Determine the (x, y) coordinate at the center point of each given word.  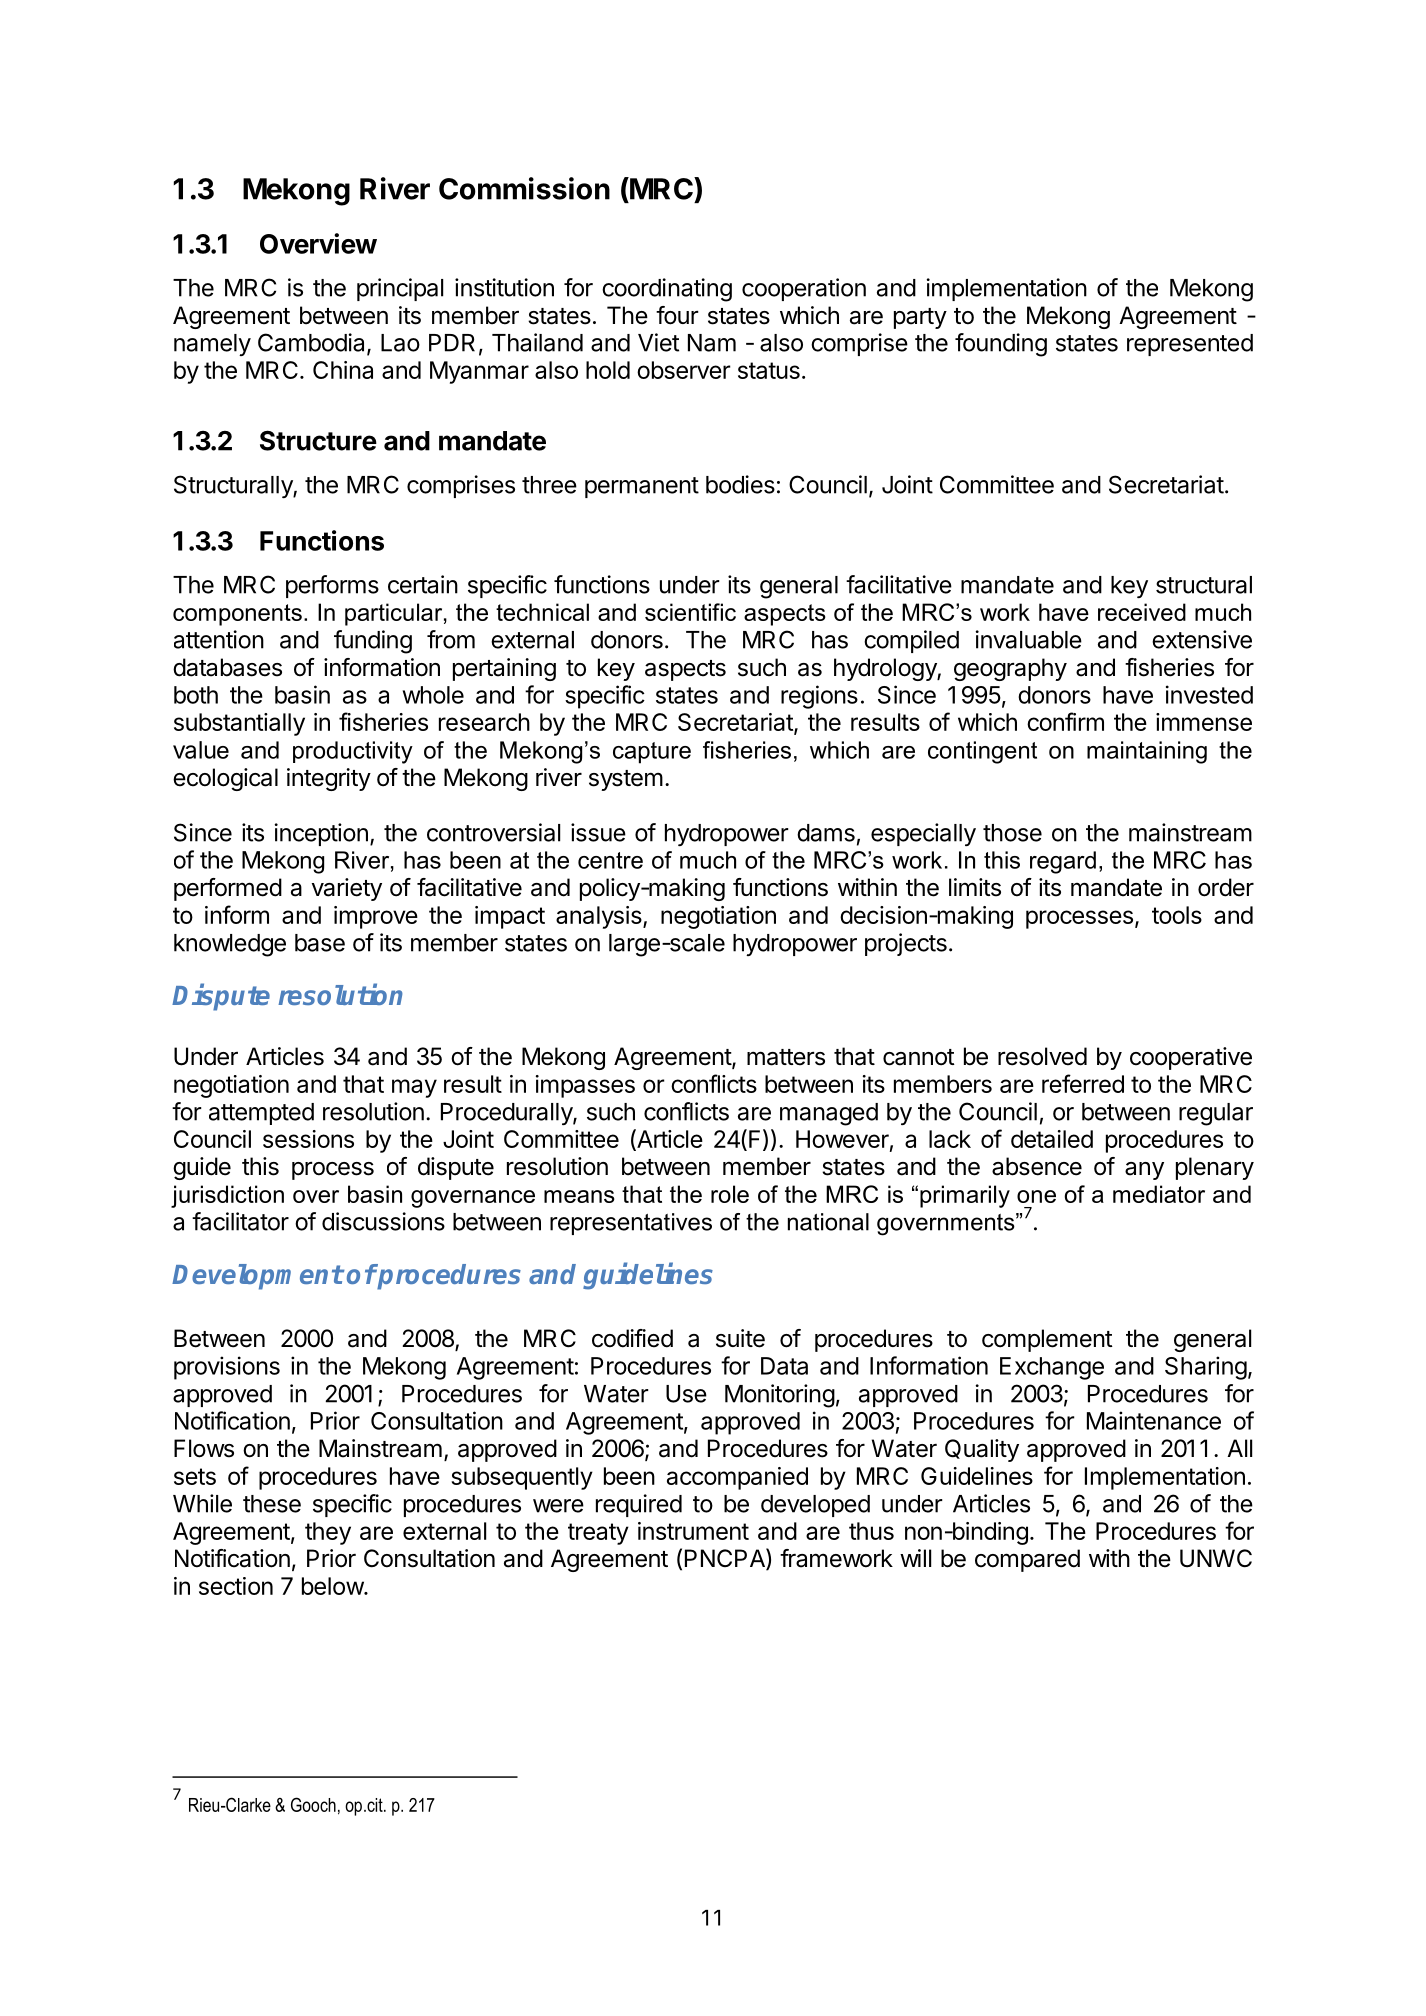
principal (400, 289)
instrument (693, 1531)
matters (786, 1057)
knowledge (230, 945)
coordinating (667, 290)
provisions (227, 1368)
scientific (690, 612)
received (1142, 612)
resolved (1042, 1056)
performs (332, 586)
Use (686, 1394)
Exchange (1052, 1368)
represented (1190, 345)
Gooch (313, 1804)
